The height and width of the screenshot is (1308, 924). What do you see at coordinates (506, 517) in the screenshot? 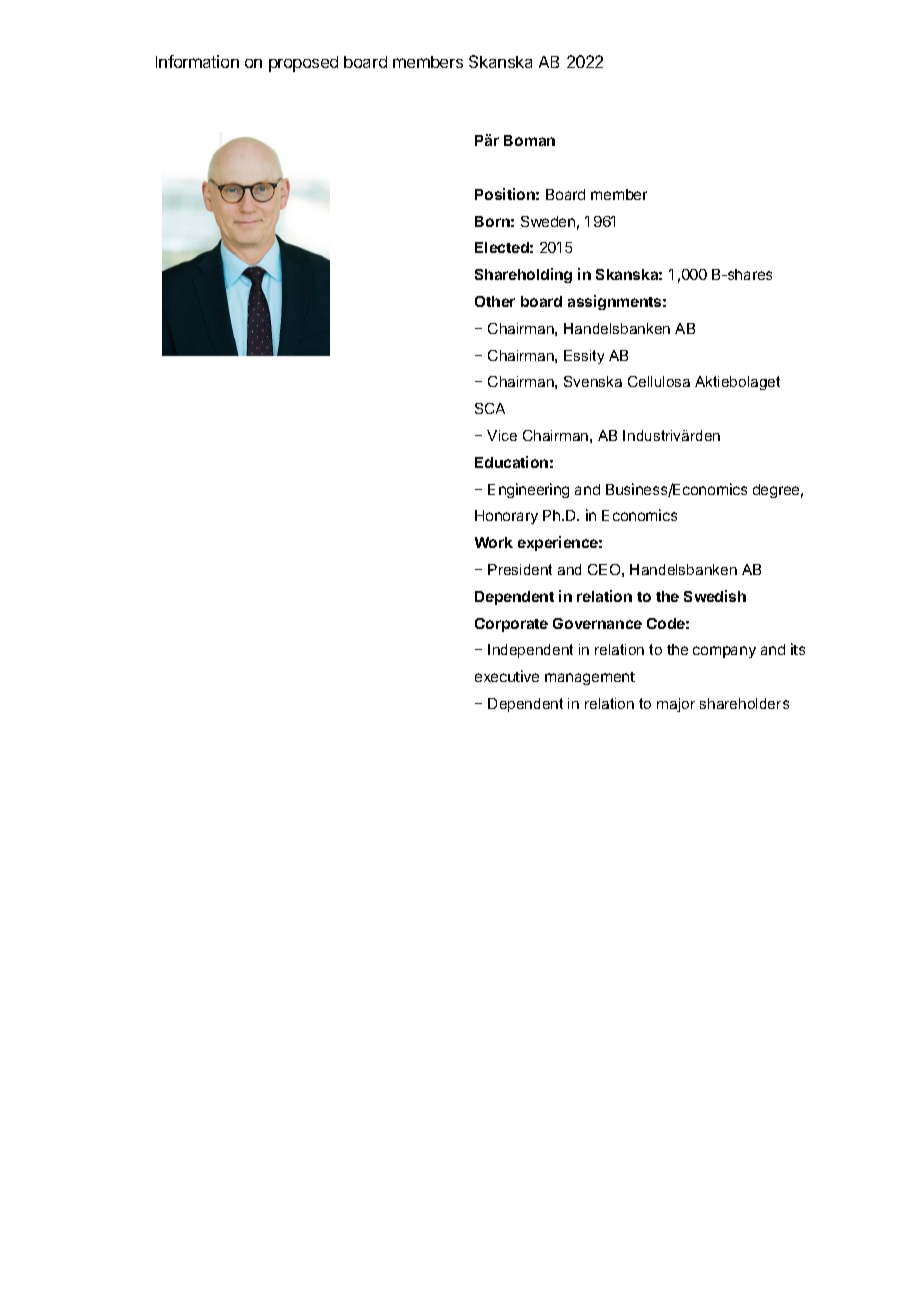
I see `Honorary` at bounding box center [506, 517].
